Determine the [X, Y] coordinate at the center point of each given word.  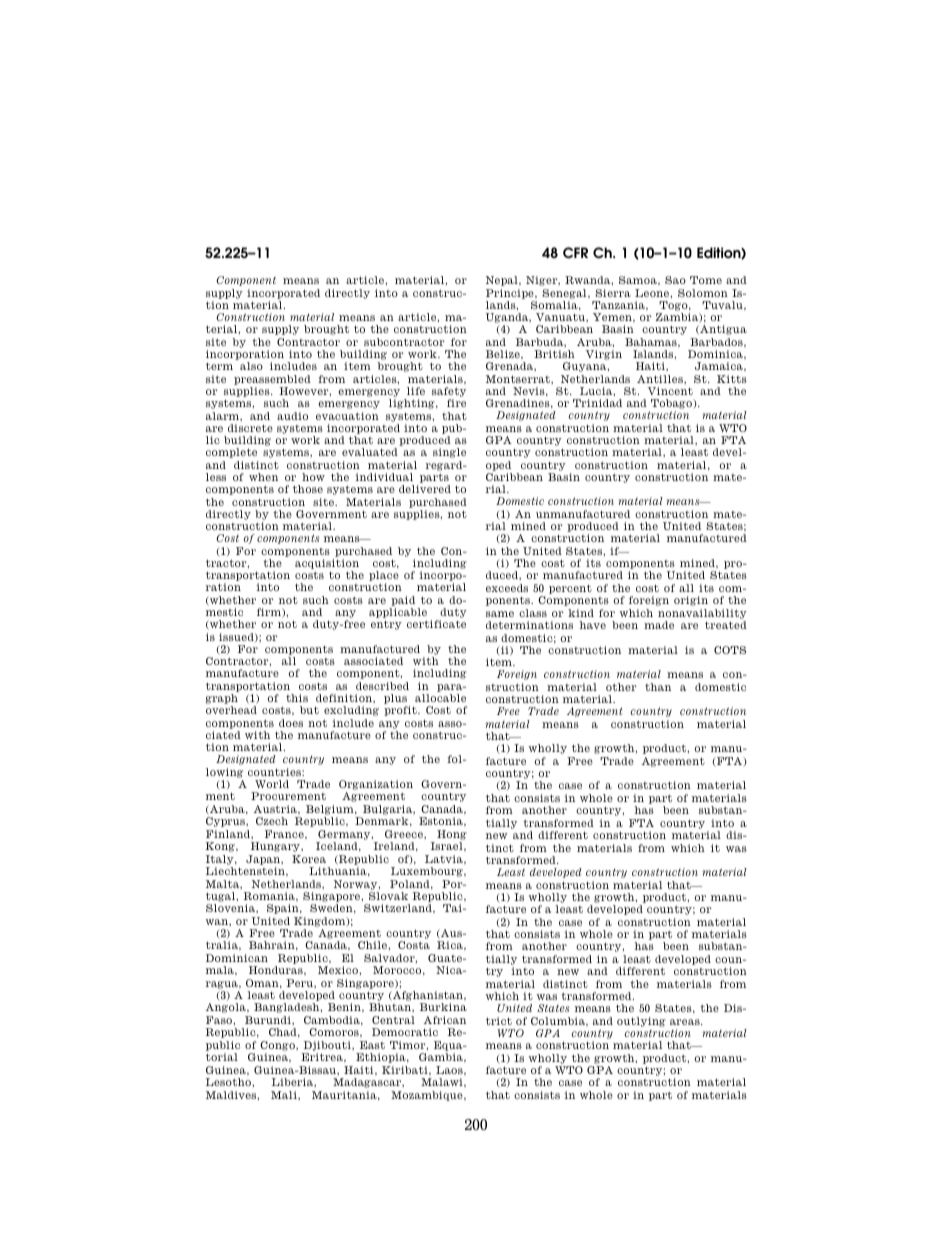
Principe [511, 294]
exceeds [507, 588]
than [658, 687]
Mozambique [428, 1096]
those [308, 489]
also [251, 366]
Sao [675, 280]
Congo [278, 1046]
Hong [452, 835]
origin [691, 601]
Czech [272, 821]
